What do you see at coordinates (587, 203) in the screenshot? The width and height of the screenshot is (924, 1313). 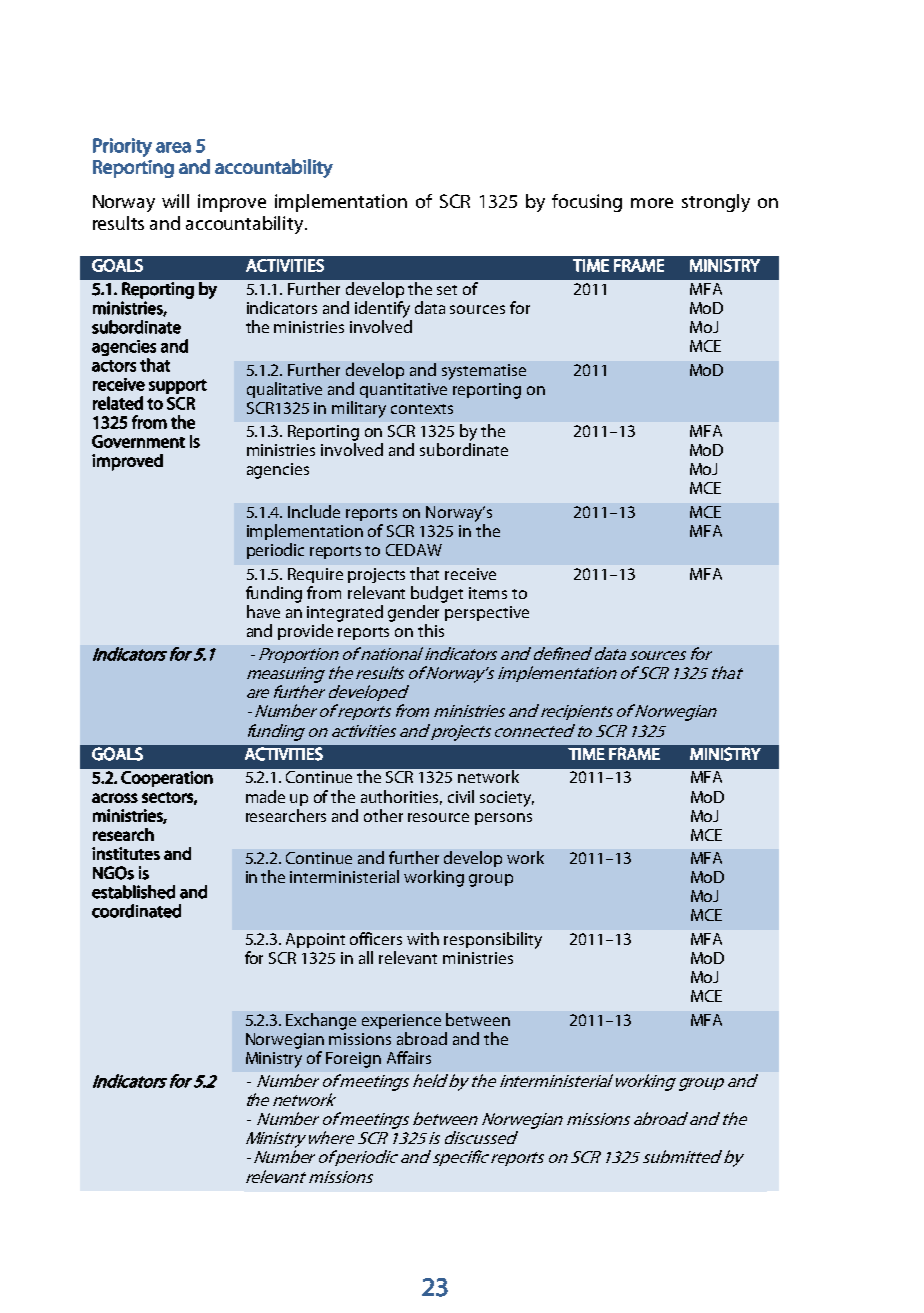 I see `focusing` at bounding box center [587, 203].
